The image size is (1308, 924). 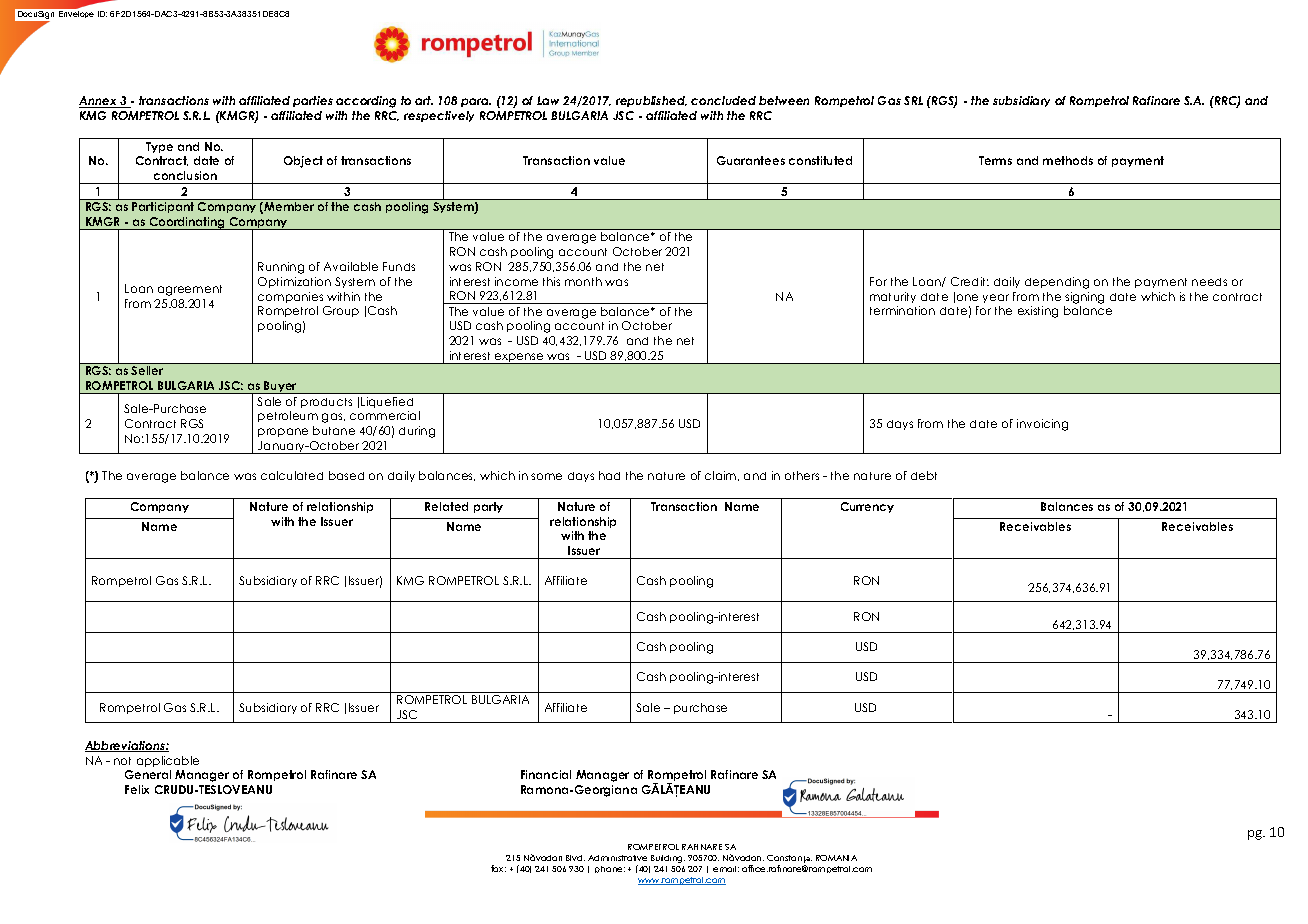 I want to click on methods, so click(x=1068, y=160).
